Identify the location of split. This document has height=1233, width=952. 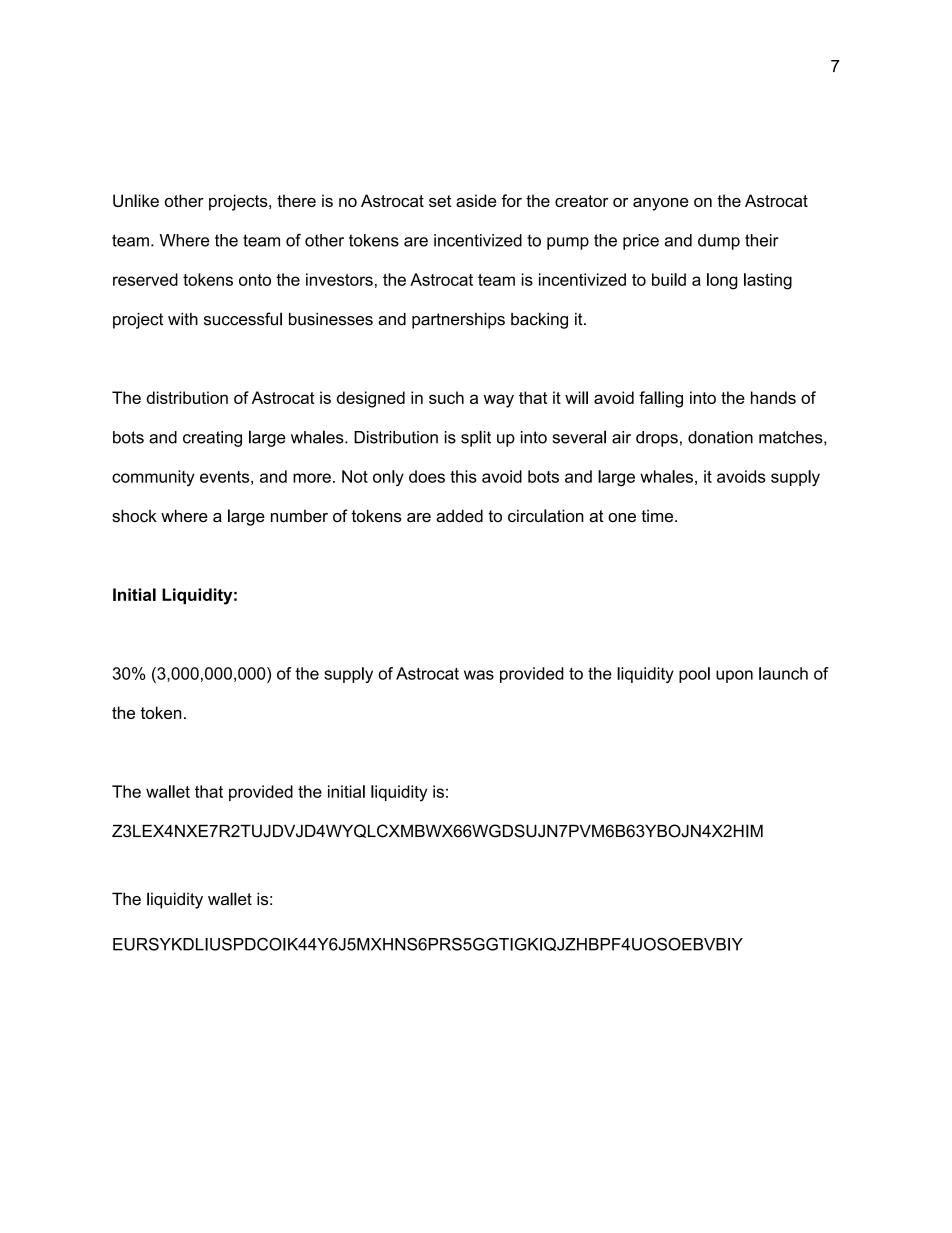
(476, 438).
